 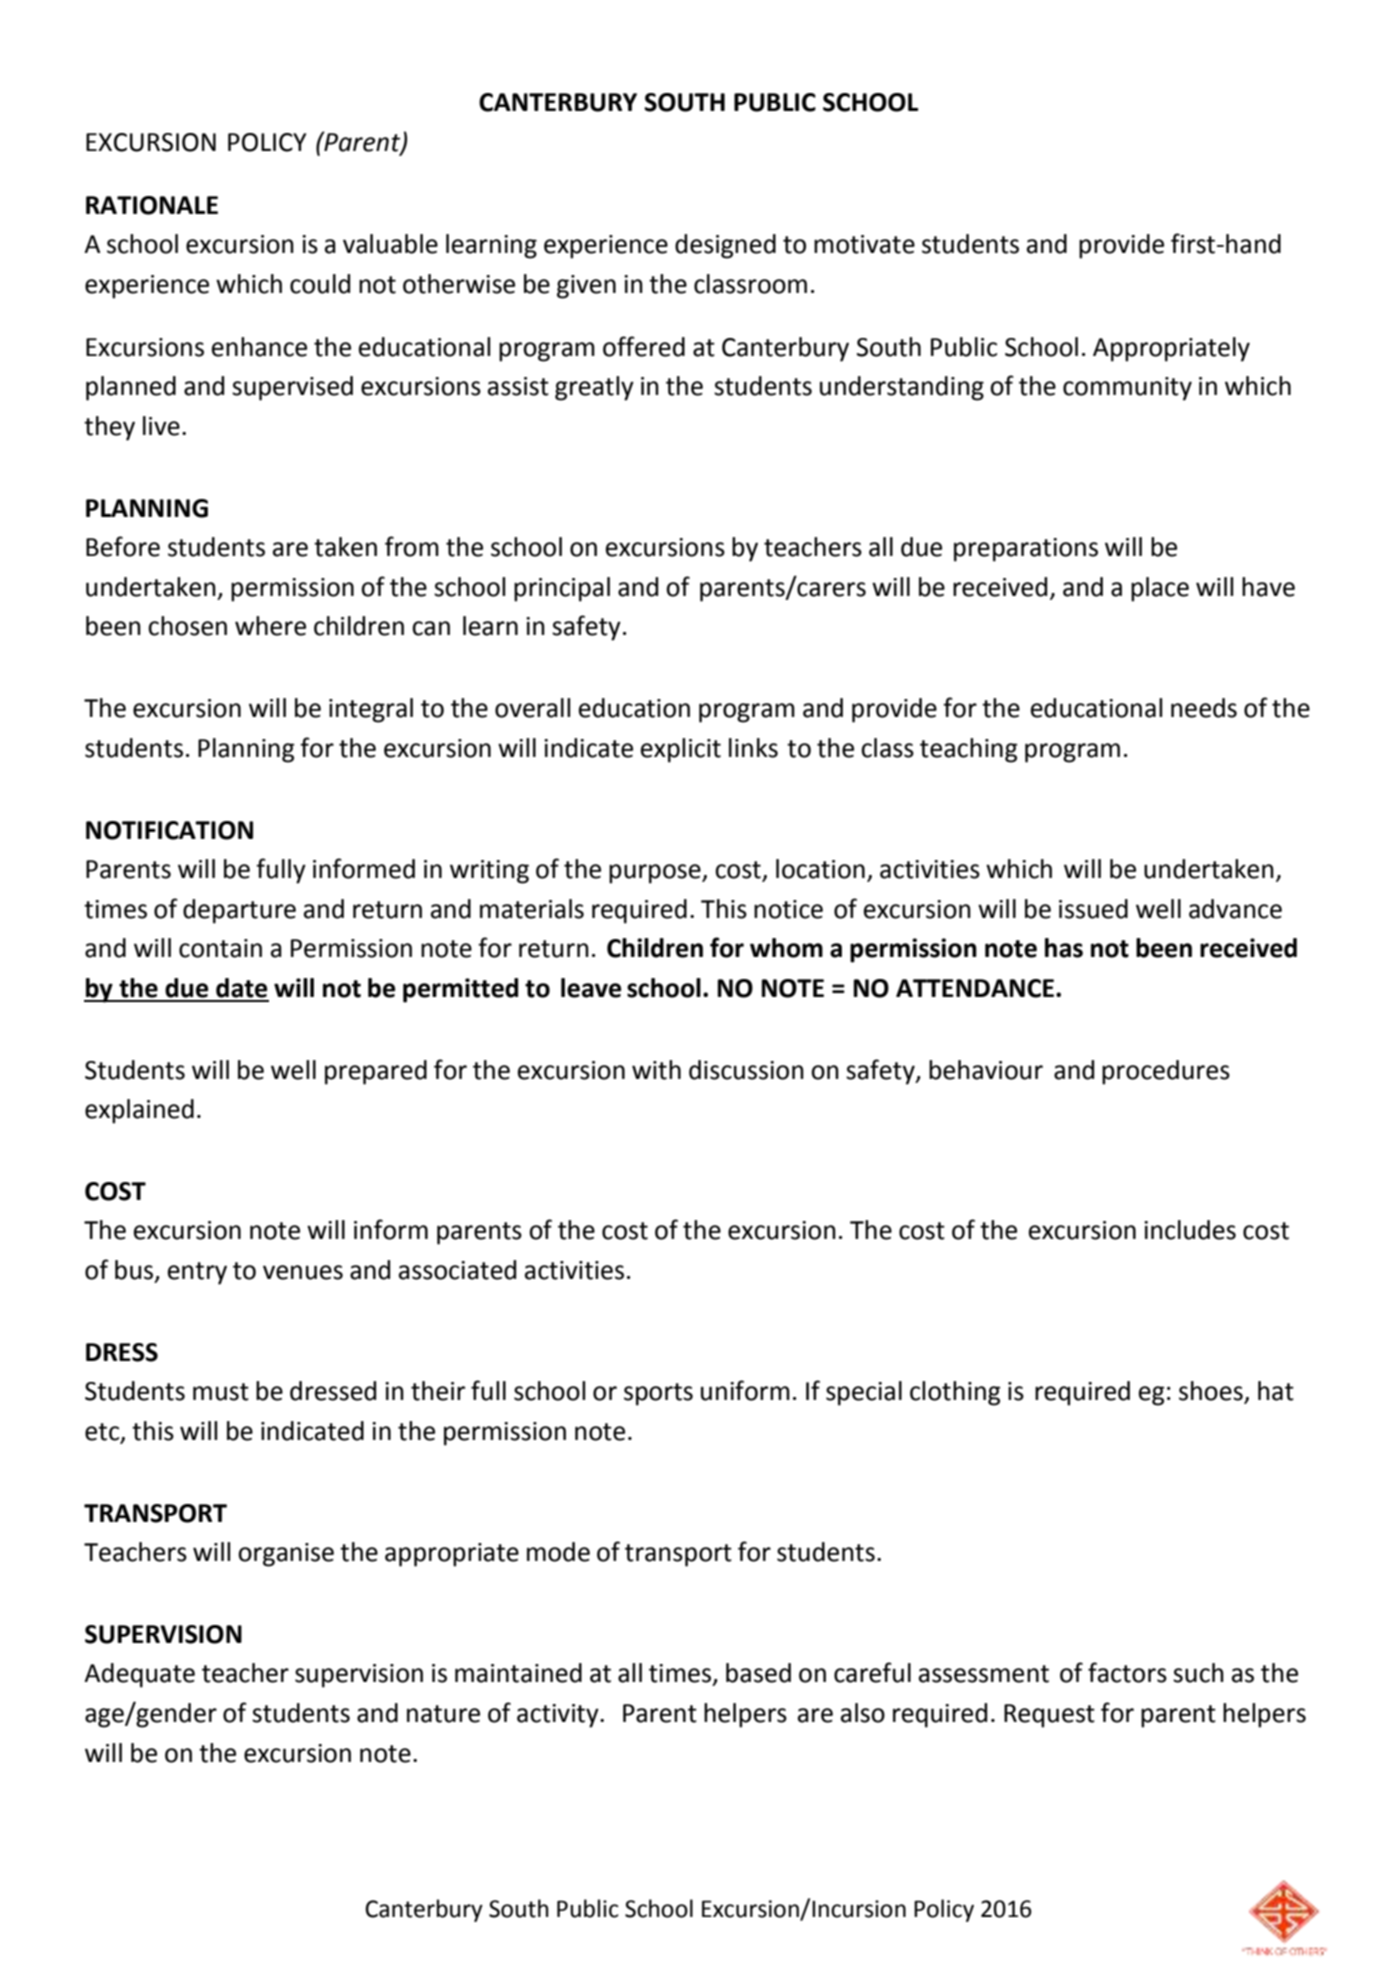 What do you see at coordinates (371, 710) in the screenshot?
I see `integral` at bounding box center [371, 710].
